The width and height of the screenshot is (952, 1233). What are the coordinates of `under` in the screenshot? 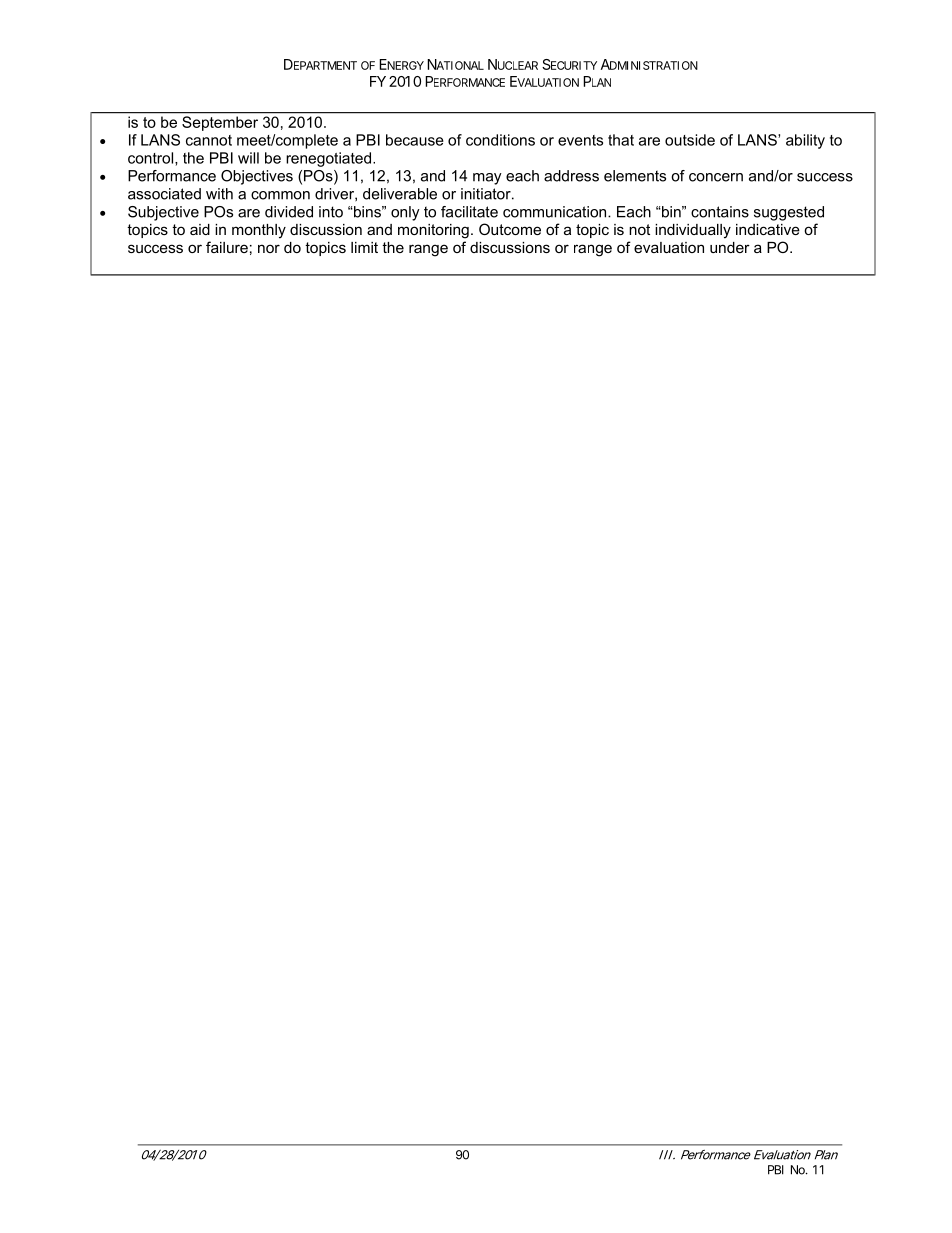 It's located at (730, 247).
